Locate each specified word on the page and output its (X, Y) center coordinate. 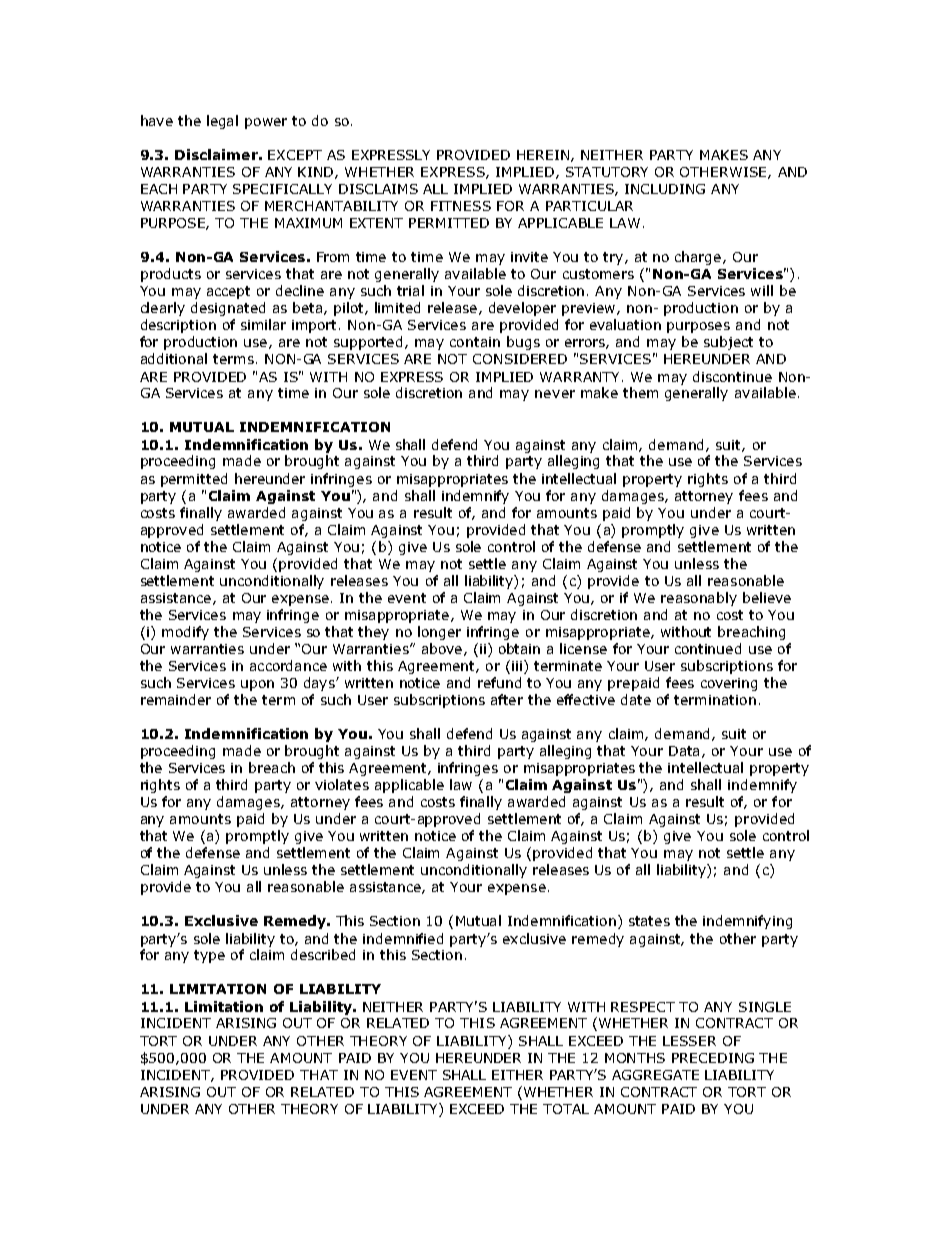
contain (475, 342)
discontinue (732, 376)
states (649, 921)
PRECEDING (713, 1058)
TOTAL (566, 1109)
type (209, 956)
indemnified (403, 938)
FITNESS (461, 206)
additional (174, 358)
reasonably (699, 599)
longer (439, 633)
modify (185, 633)
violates (342, 784)
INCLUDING (665, 189)
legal (222, 122)
